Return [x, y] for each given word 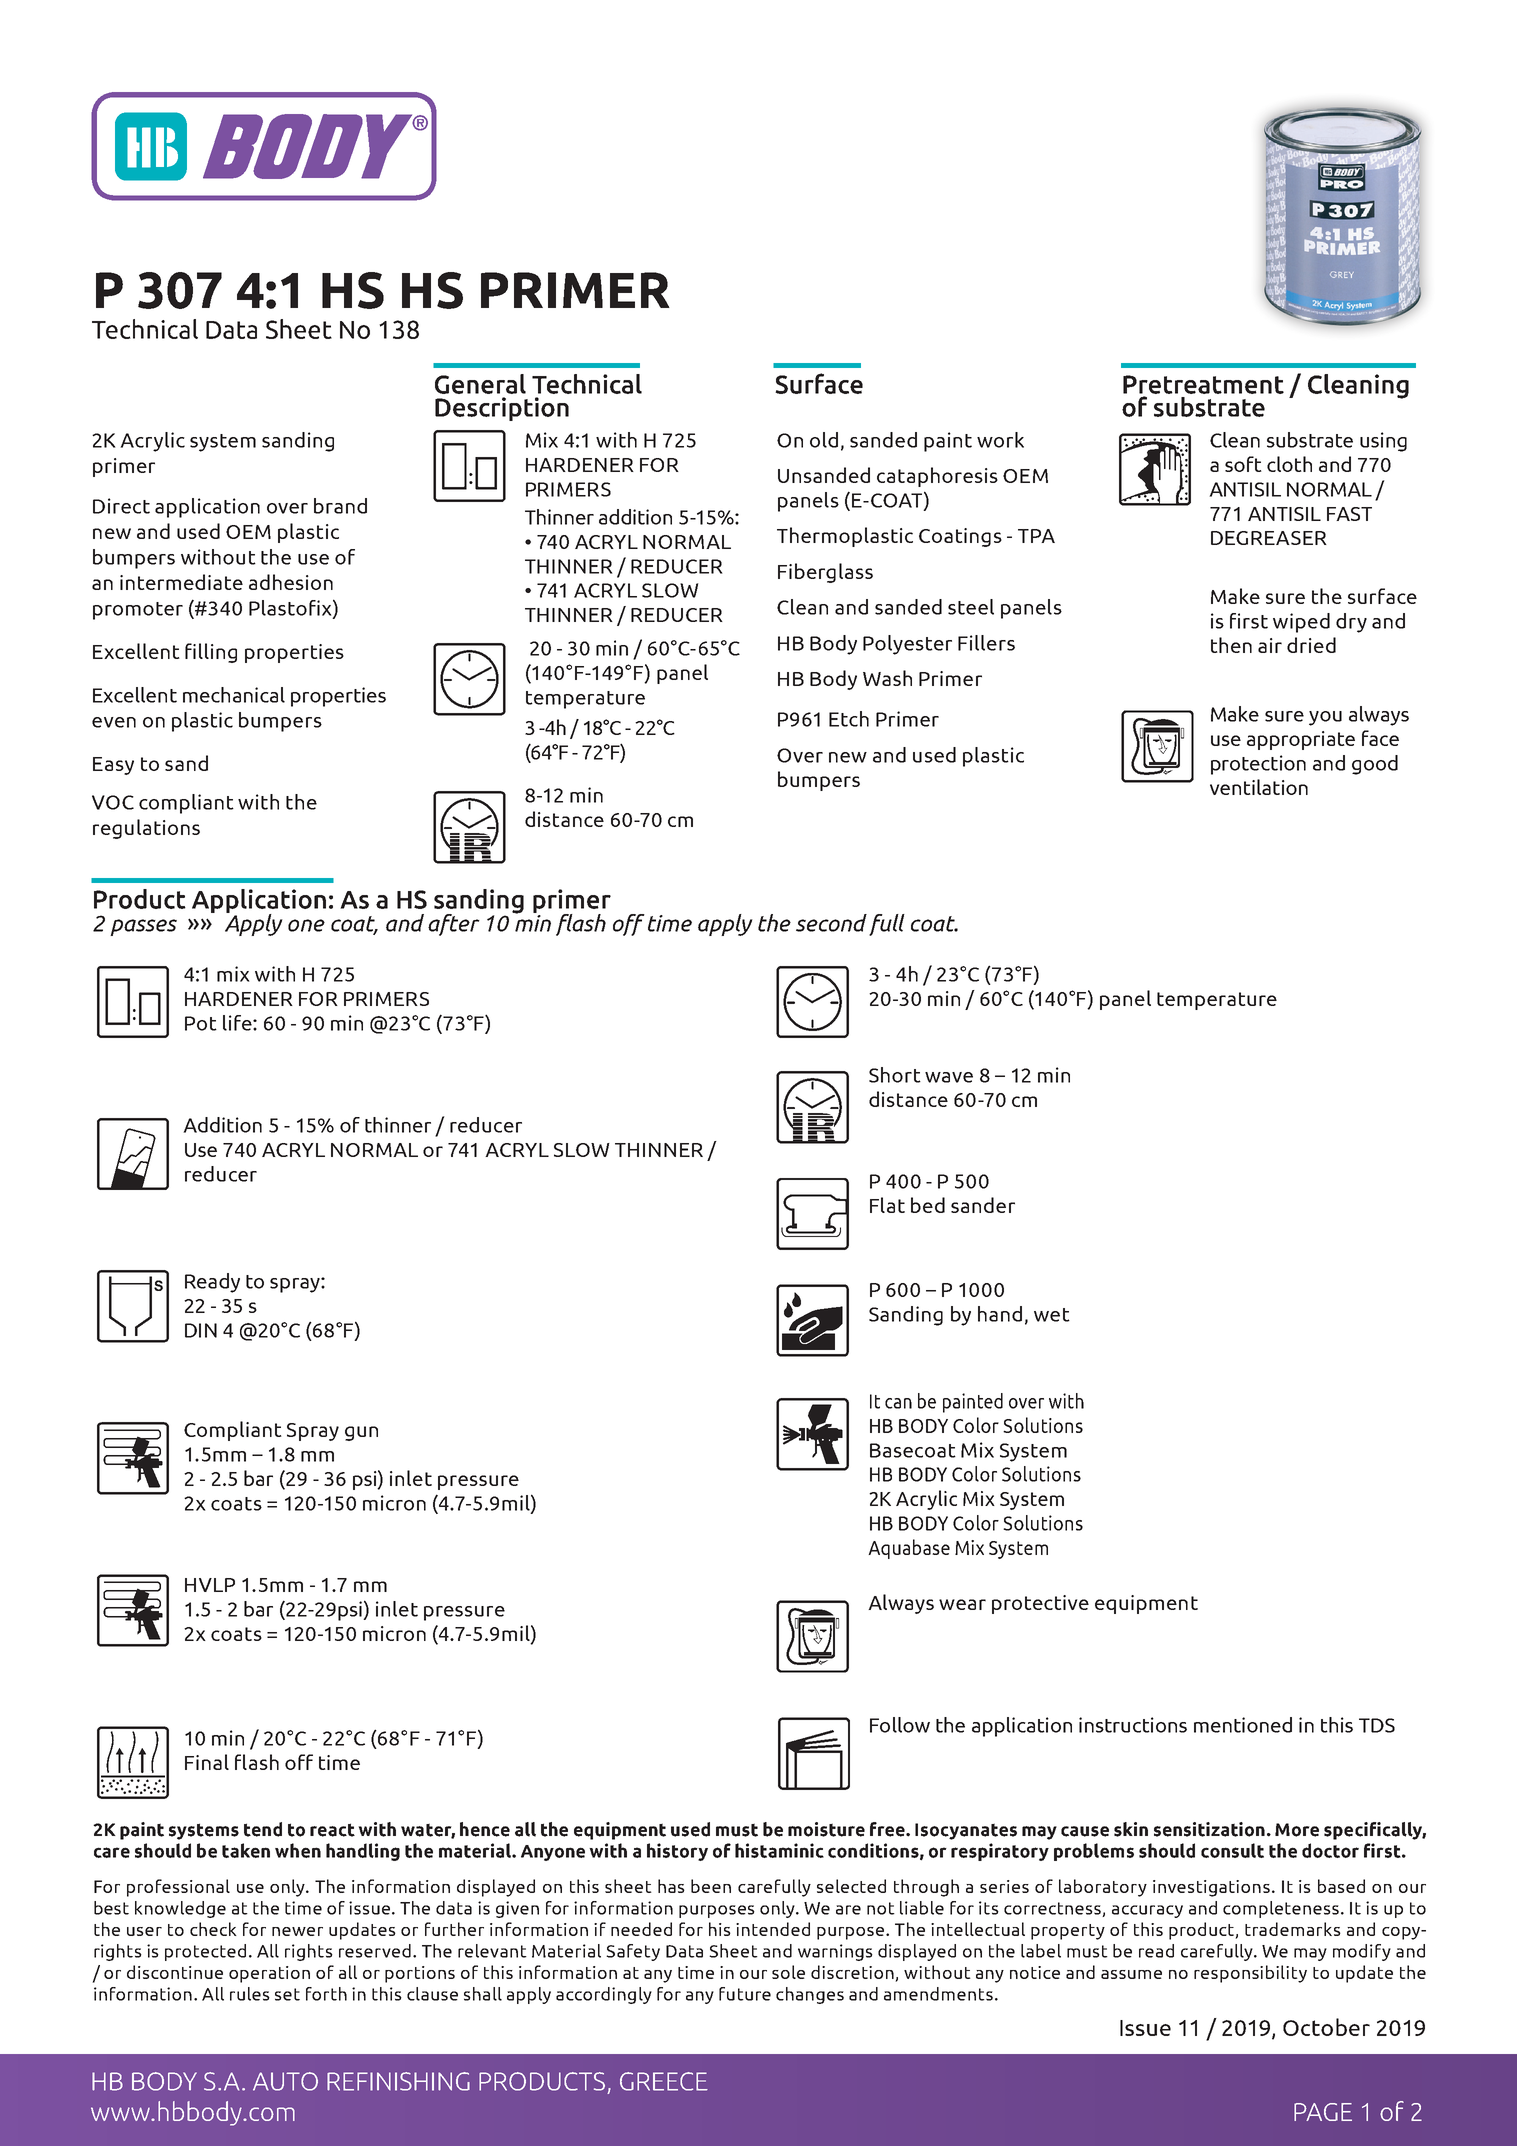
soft [1243, 464]
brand [340, 506]
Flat [887, 1205]
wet [1052, 1315]
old [824, 440]
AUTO [285, 2081]
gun [361, 1433]
